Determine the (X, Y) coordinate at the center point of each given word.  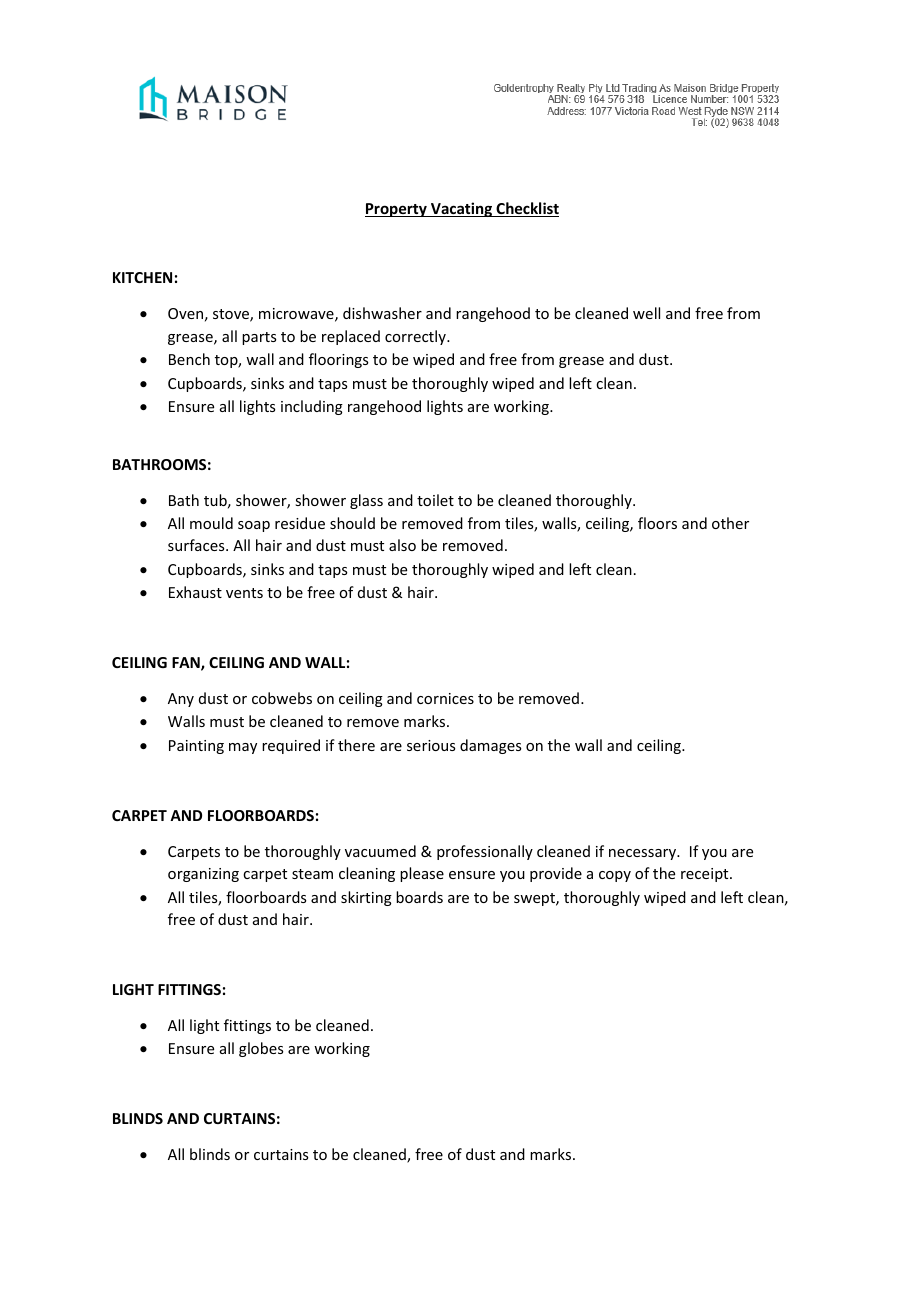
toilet (435, 500)
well (646, 313)
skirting (366, 898)
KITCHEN (142, 277)
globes (261, 1049)
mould (211, 523)
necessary (643, 854)
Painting (196, 747)
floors (657, 523)
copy (615, 876)
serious (431, 745)
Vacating (462, 209)
